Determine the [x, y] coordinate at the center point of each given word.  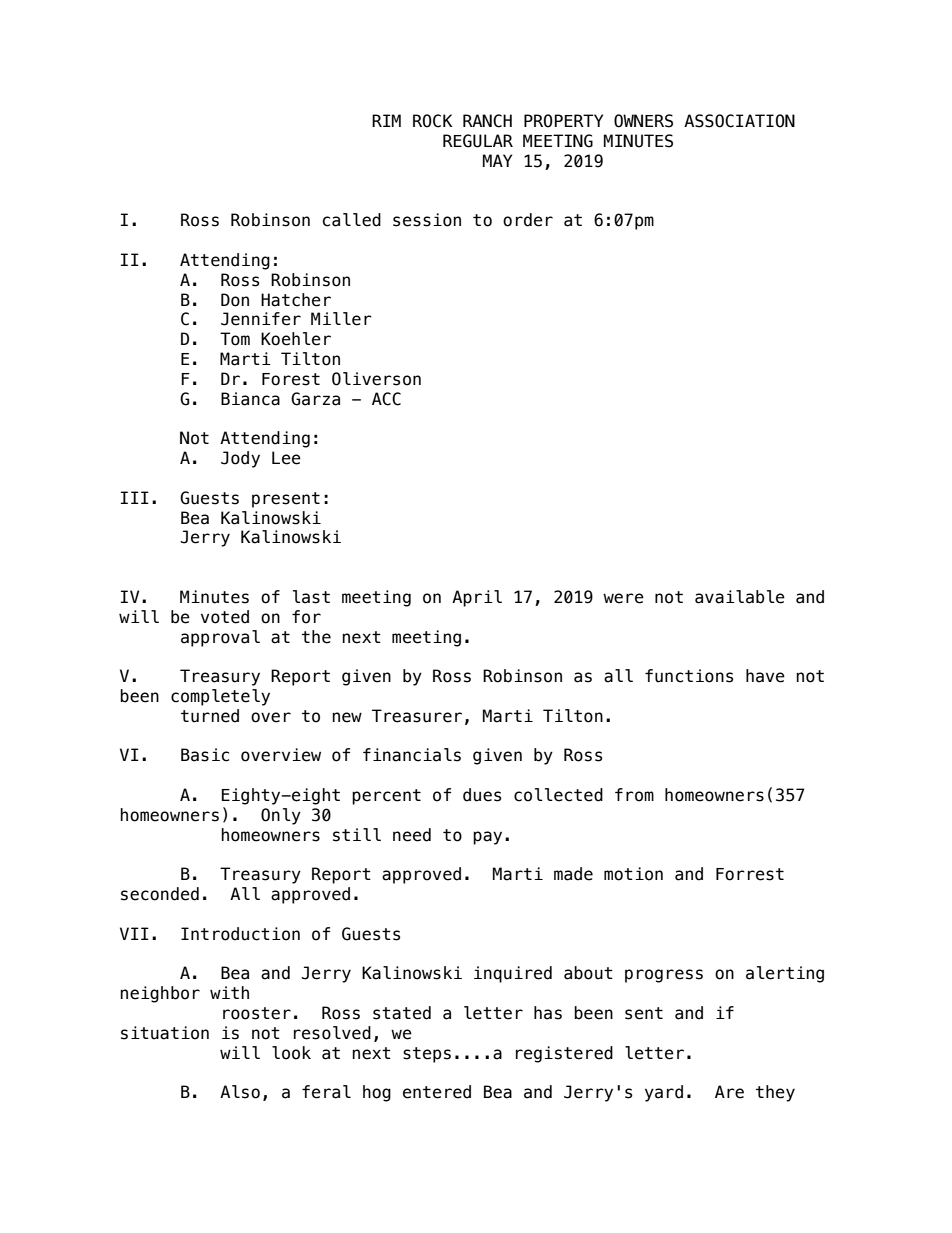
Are [729, 1092]
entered [437, 1092]
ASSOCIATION [739, 121]
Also [240, 1092]
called [352, 220]
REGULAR [478, 141]
